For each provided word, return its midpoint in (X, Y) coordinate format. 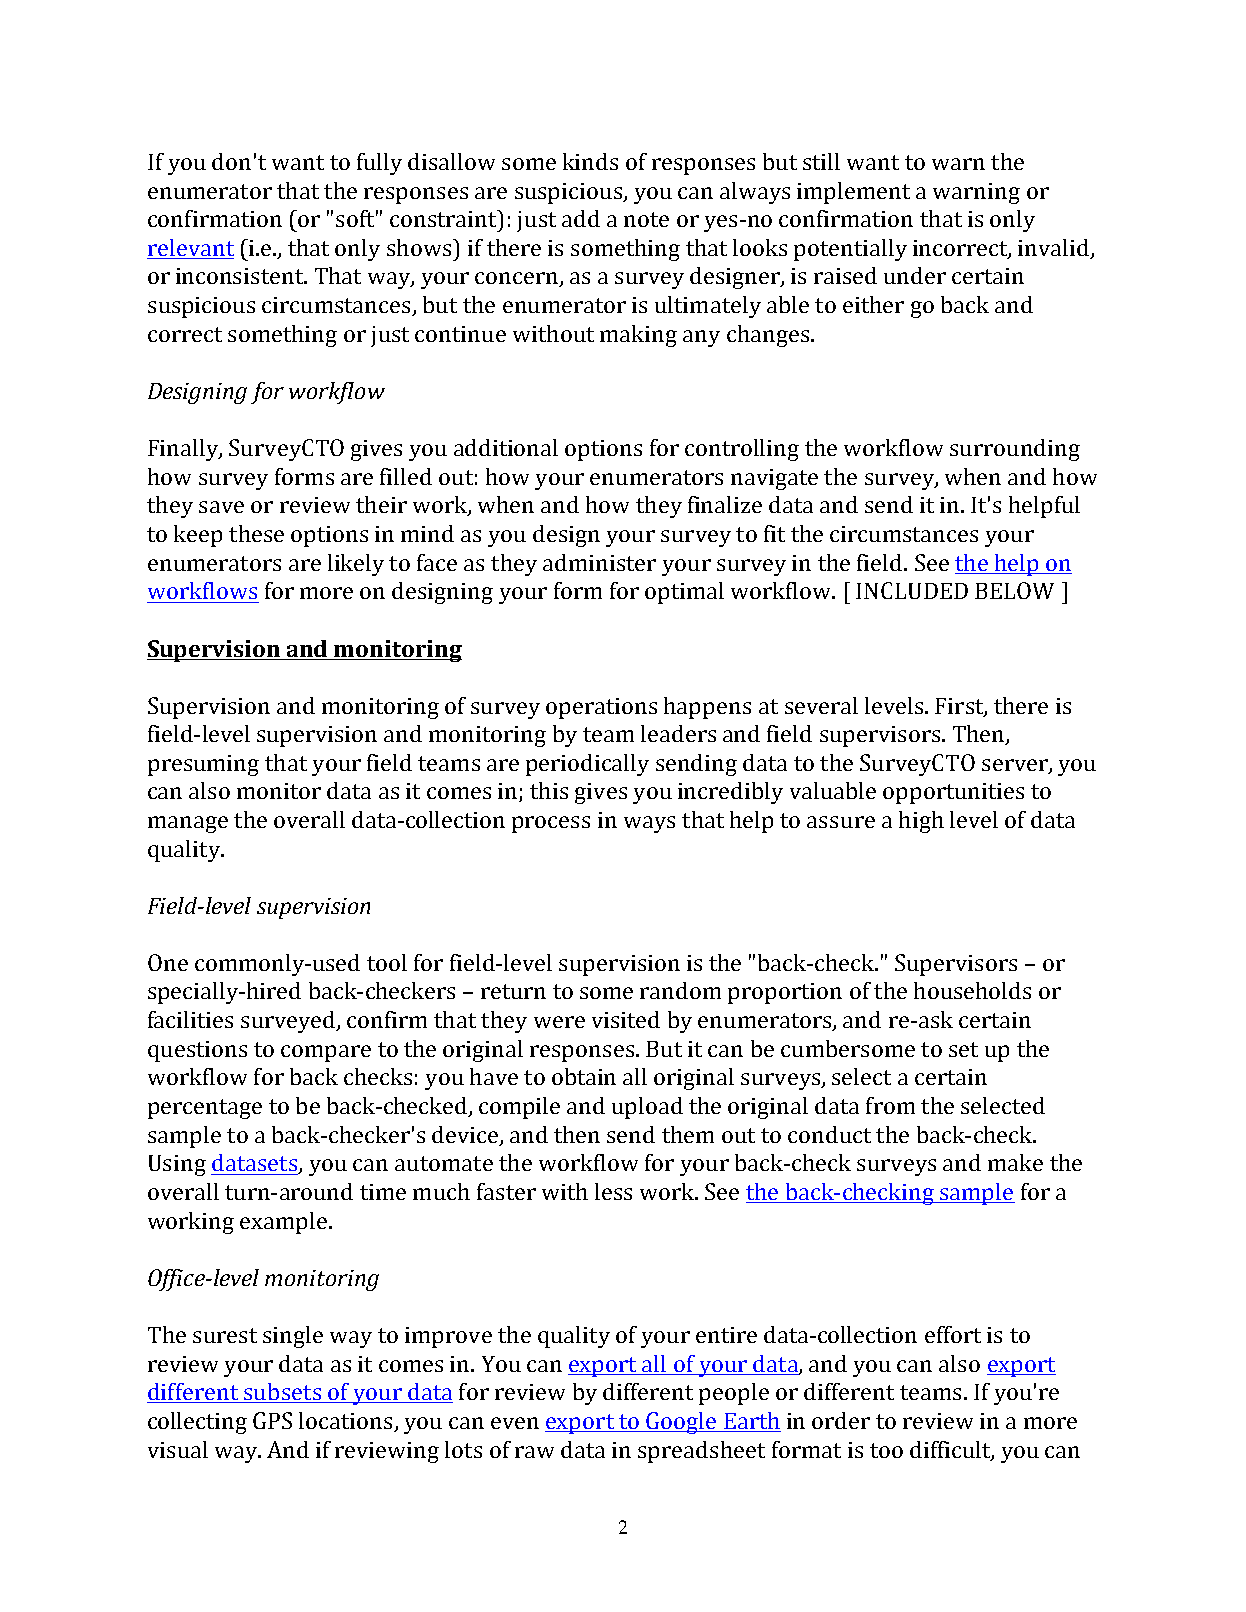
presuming (203, 765)
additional (506, 447)
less (613, 1191)
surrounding (1015, 450)
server (1016, 766)
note (646, 219)
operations (601, 708)
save (221, 507)
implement (853, 193)
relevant (190, 249)
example (283, 1223)
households (972, 990)
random (680, 990)
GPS (272, 1420)
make (1015, 1162)
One (168, 962)
